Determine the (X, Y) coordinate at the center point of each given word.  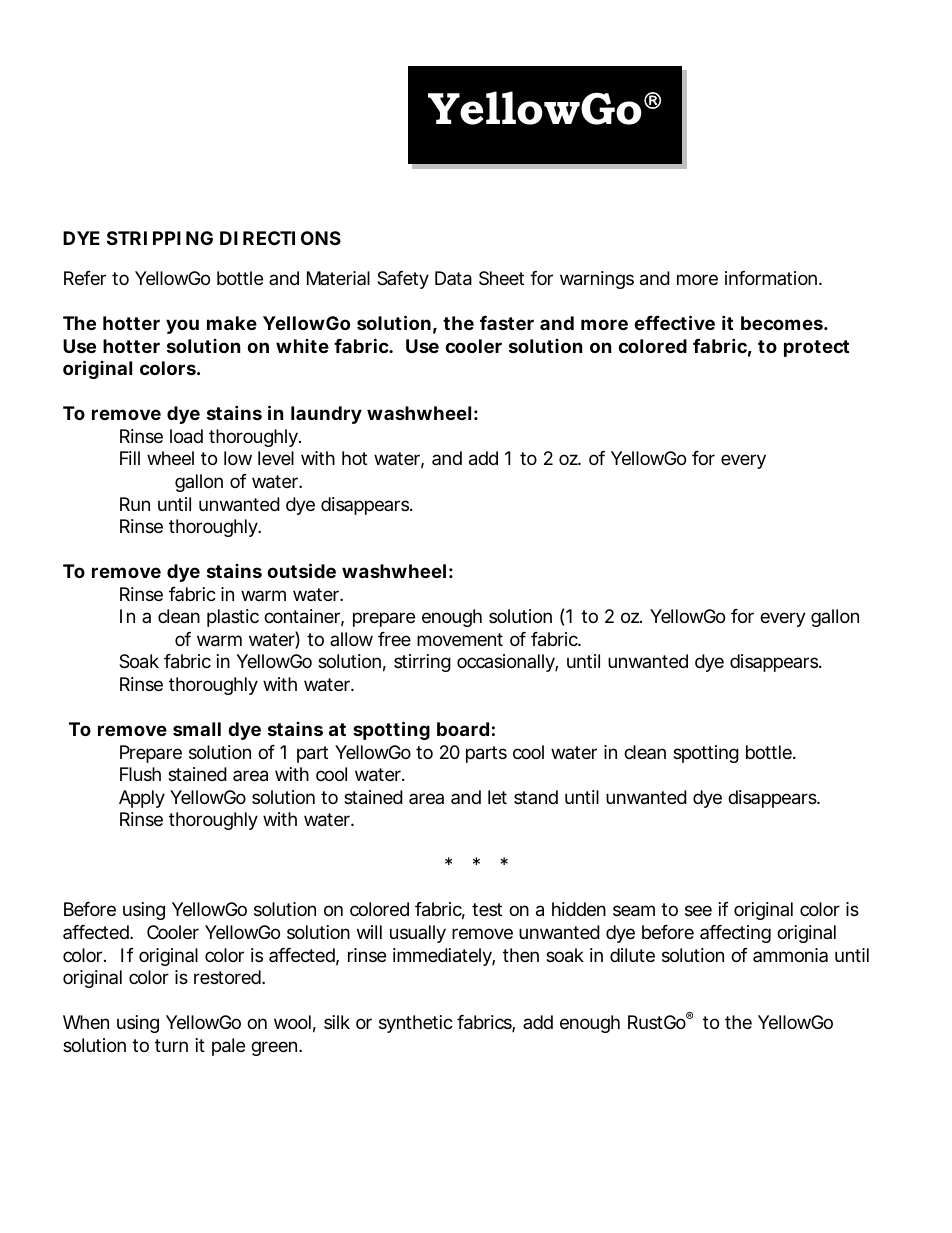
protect (816, 348)
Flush (140, 774)
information (772, 278)
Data (453, 278)
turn (171, 1045)
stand (536, 797)
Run (135, 504)
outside (301, 570)
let (497, 797)
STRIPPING (160, 238)
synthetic (416, 1024)
